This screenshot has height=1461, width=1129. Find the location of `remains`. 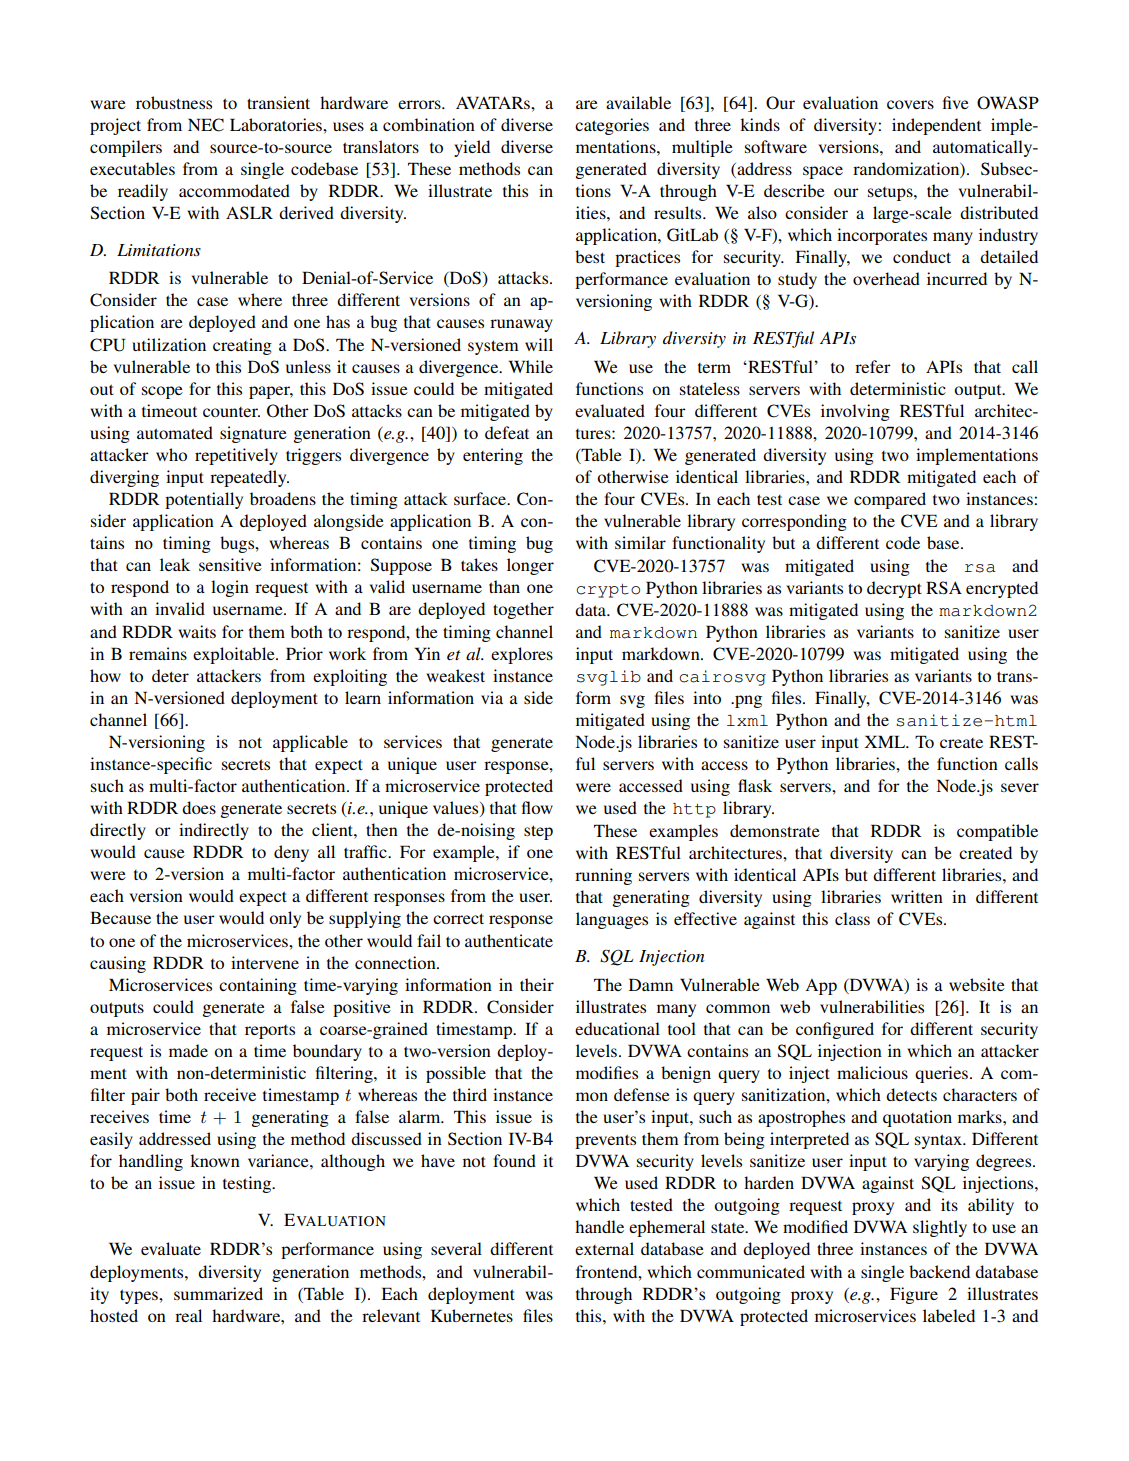

remains is located at coordinates (158, 653).
